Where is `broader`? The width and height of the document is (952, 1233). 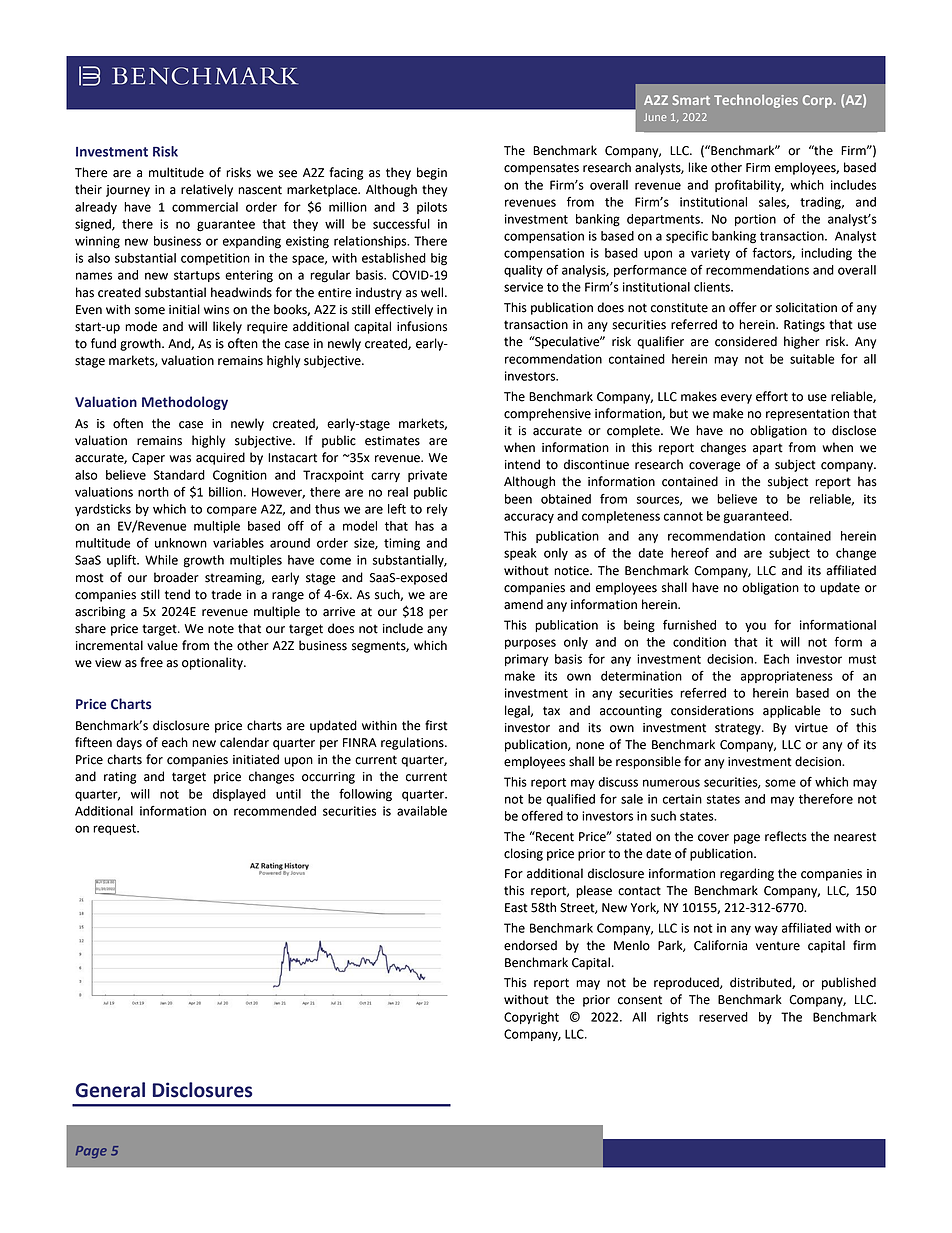 broader is located at coordinates (176, 577).
